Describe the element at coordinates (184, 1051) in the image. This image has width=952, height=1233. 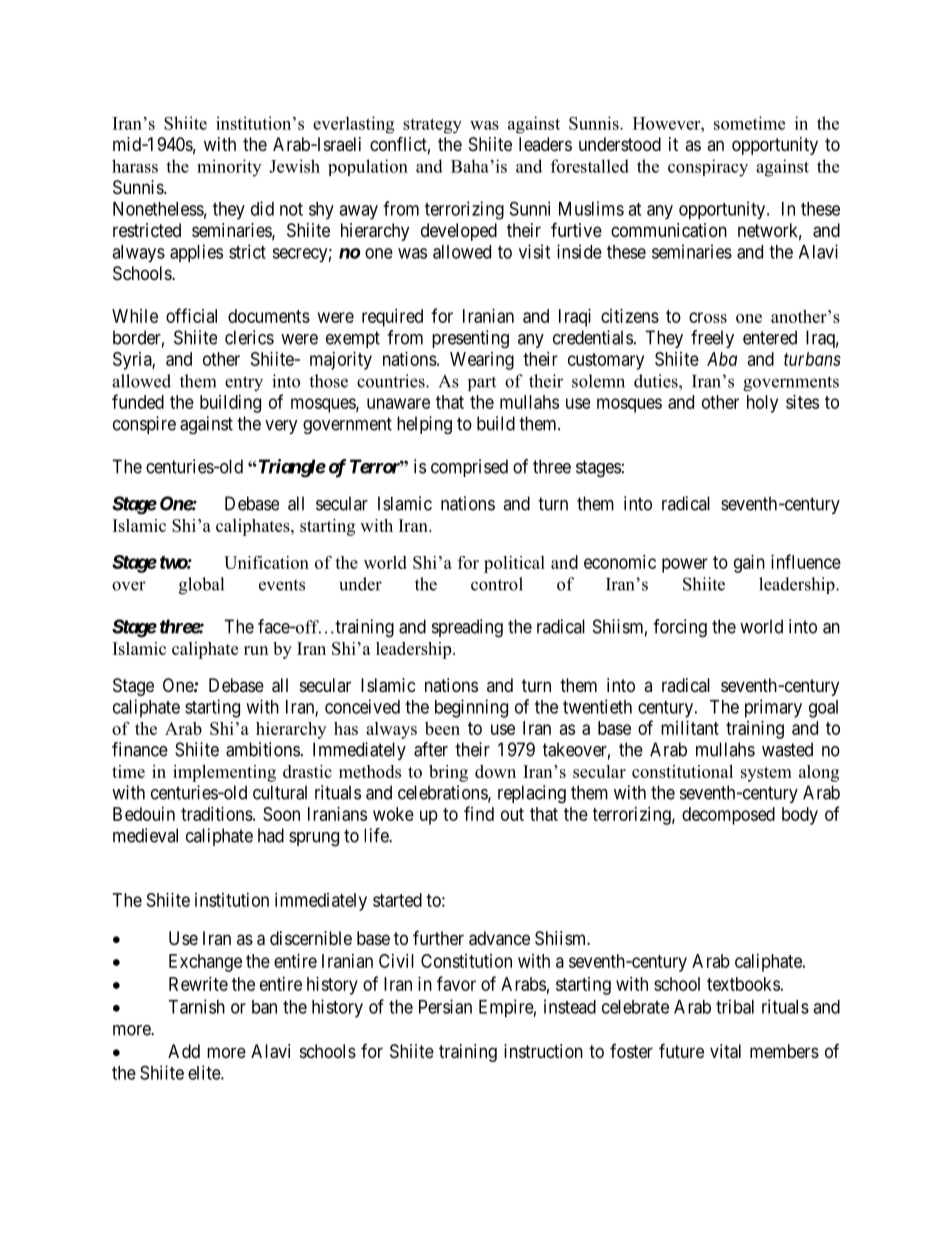
I see `Add` at that location.
